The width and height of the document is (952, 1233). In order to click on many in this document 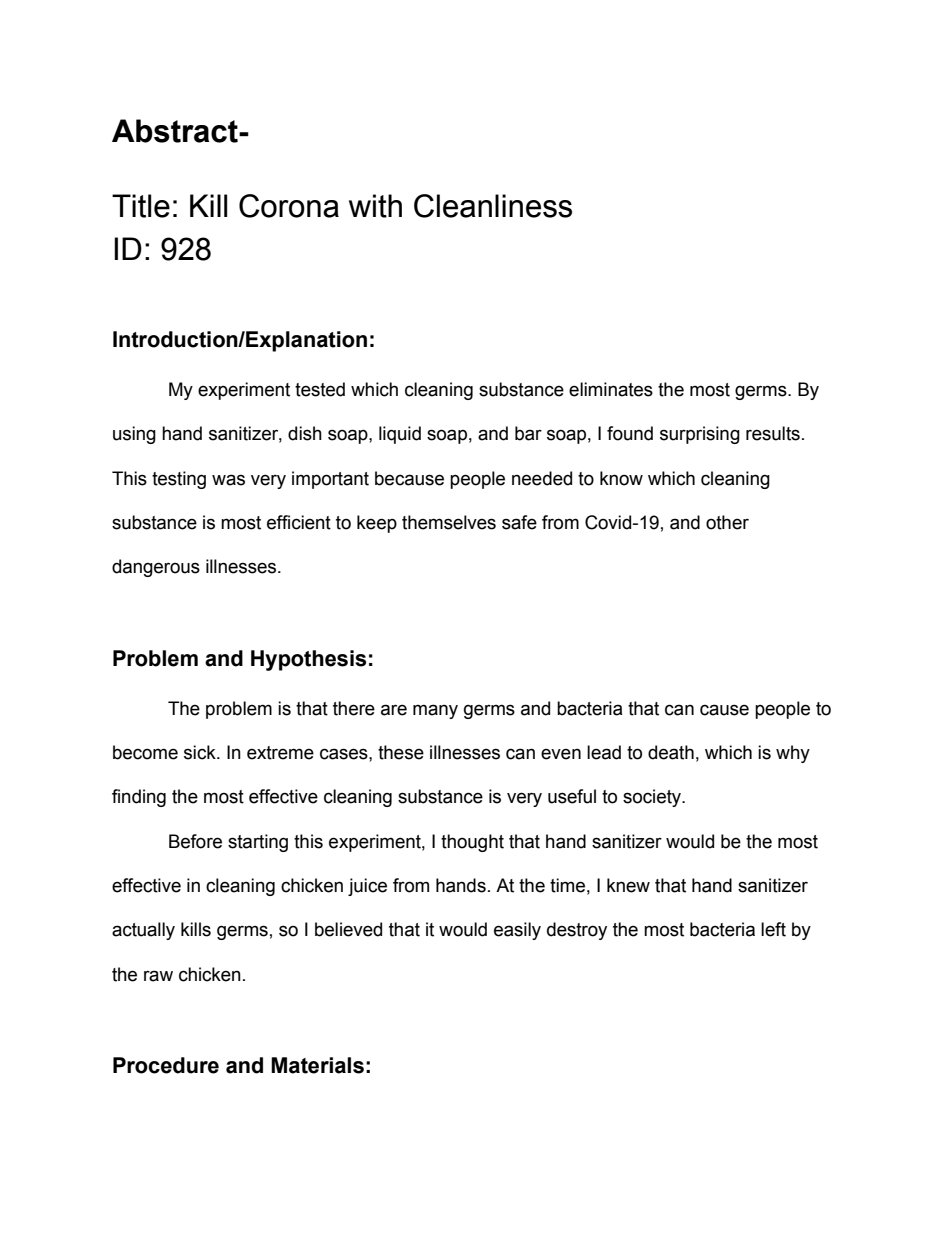, I will do `click(435, 711)`.
